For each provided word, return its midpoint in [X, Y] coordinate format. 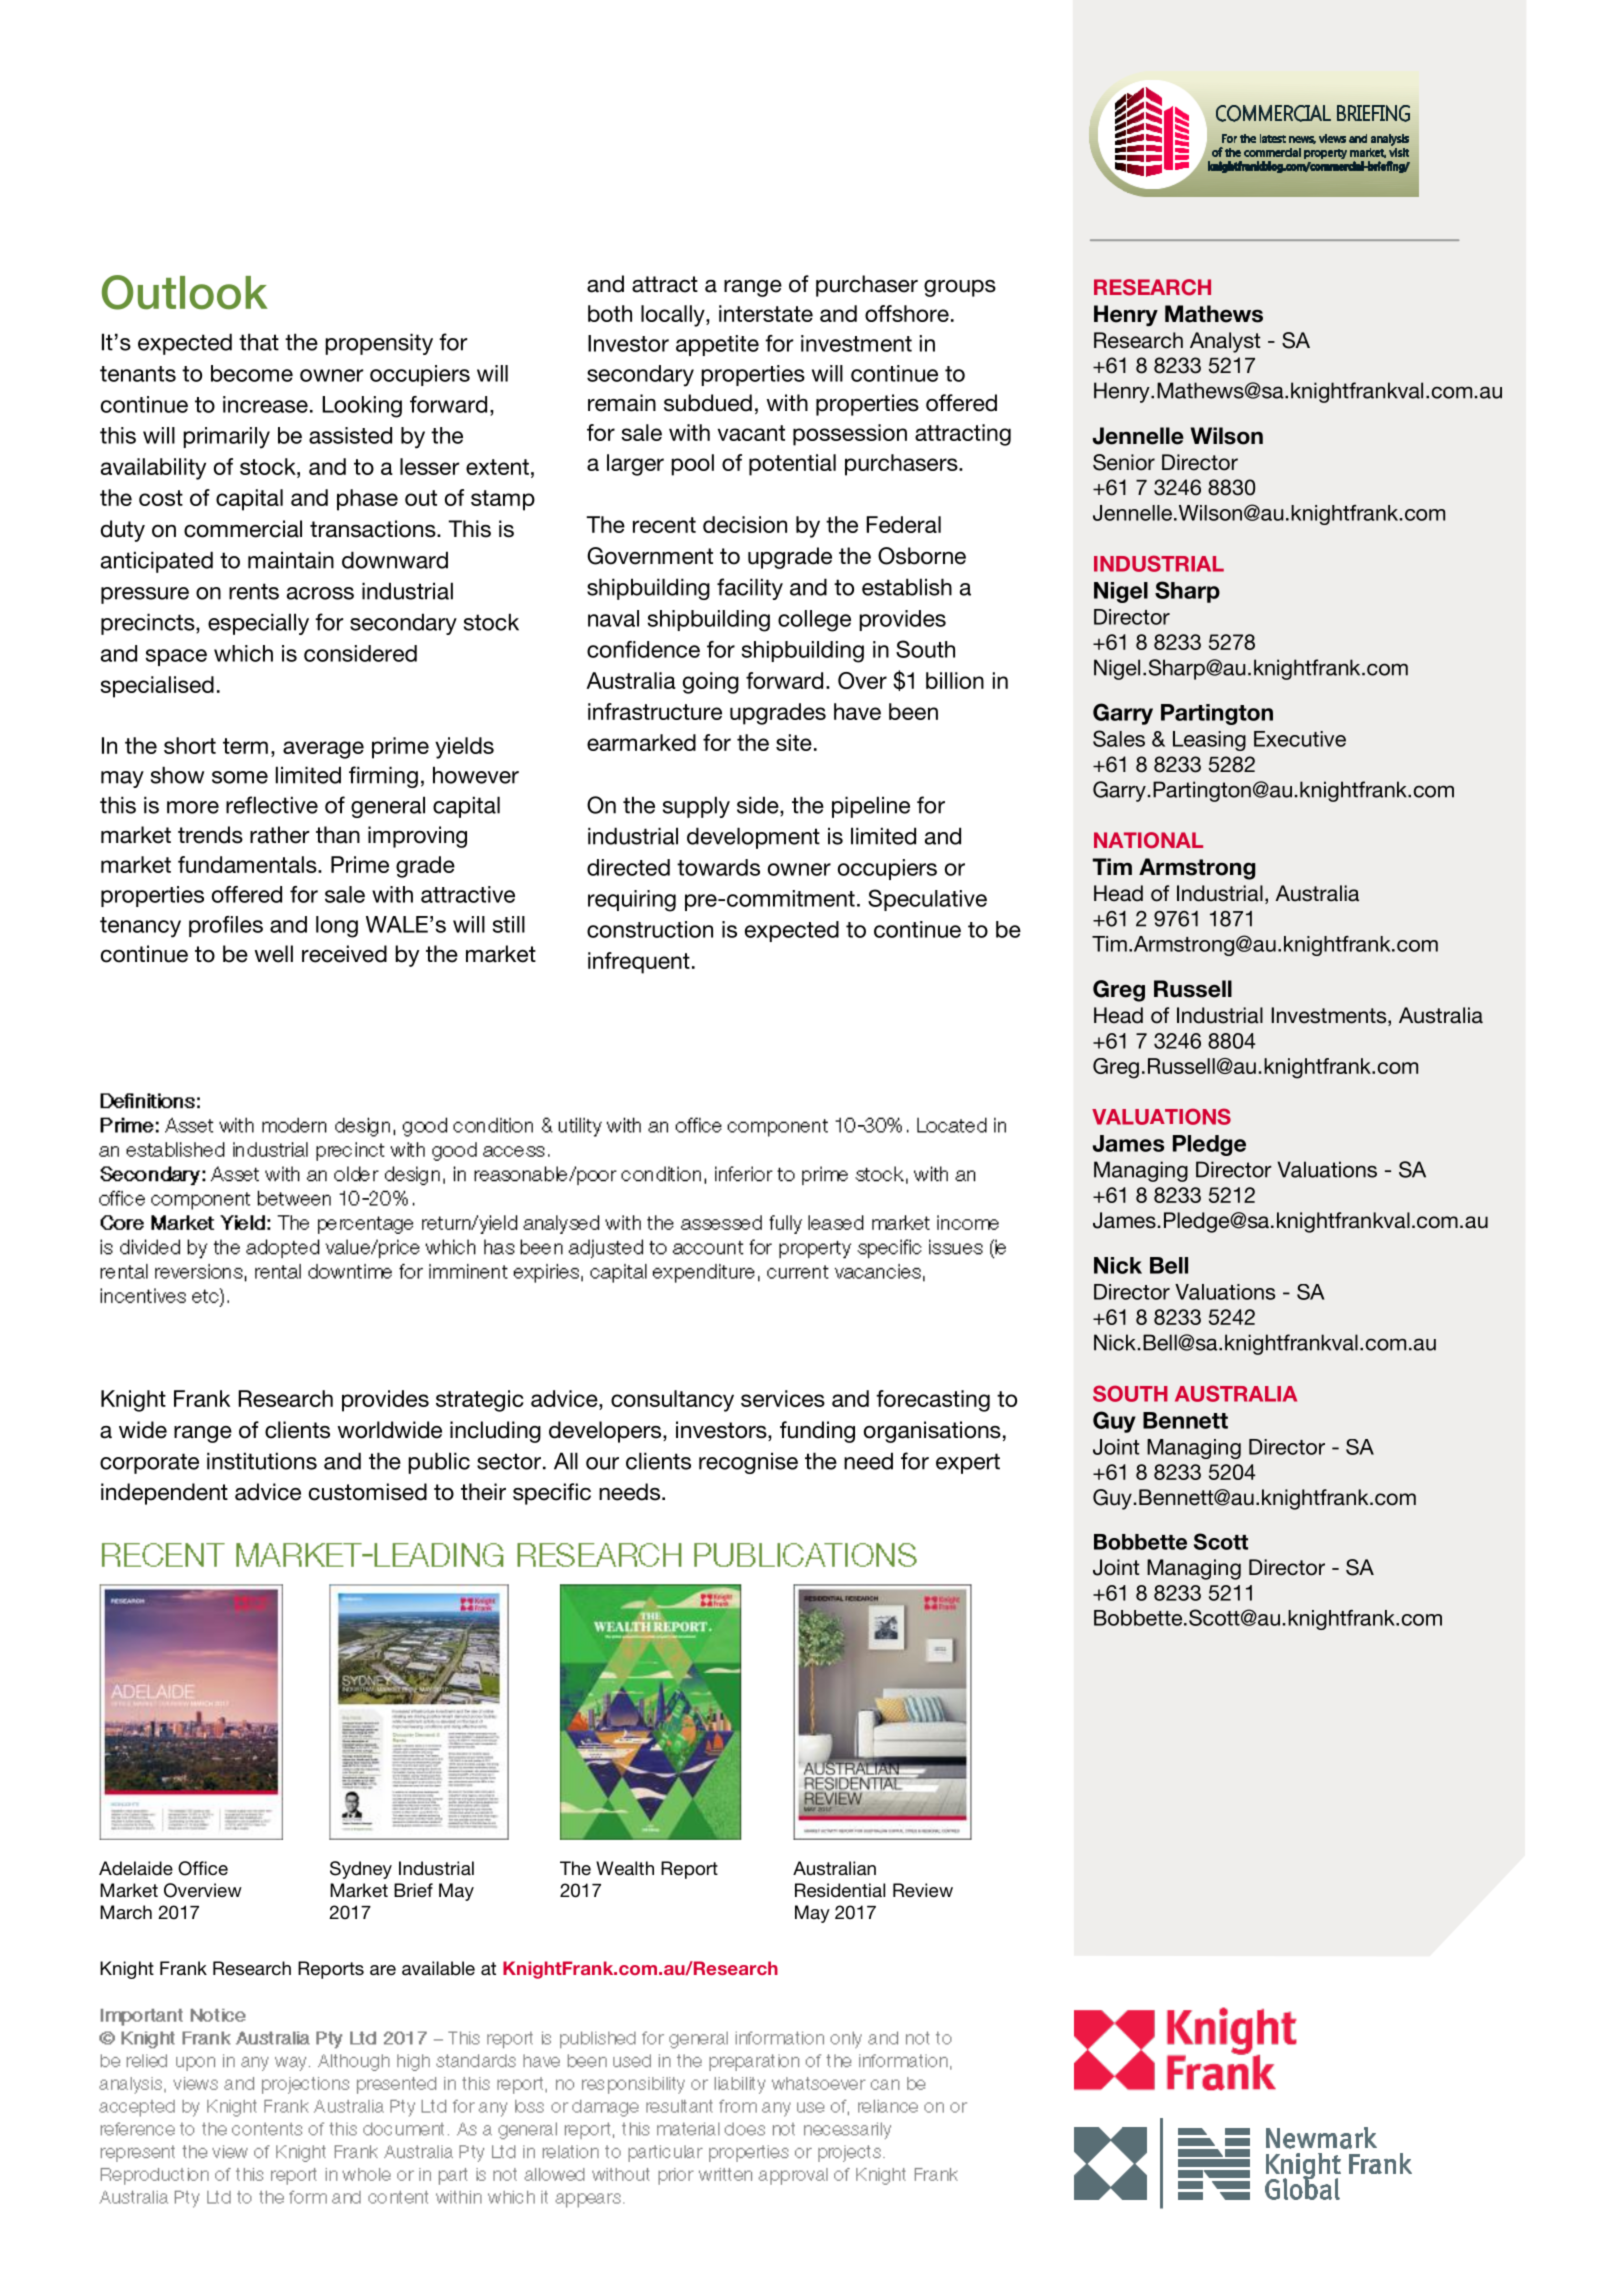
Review [923, 1890]
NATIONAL [1148, 840]
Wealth [625, 1868]
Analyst [1225, 342]
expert [968, 1463]
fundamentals [248, 864]
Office [203, 1868]
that [259, 342]
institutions [262, 1461]
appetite [717, 345]
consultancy [672, 1401]
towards [718, 867]
